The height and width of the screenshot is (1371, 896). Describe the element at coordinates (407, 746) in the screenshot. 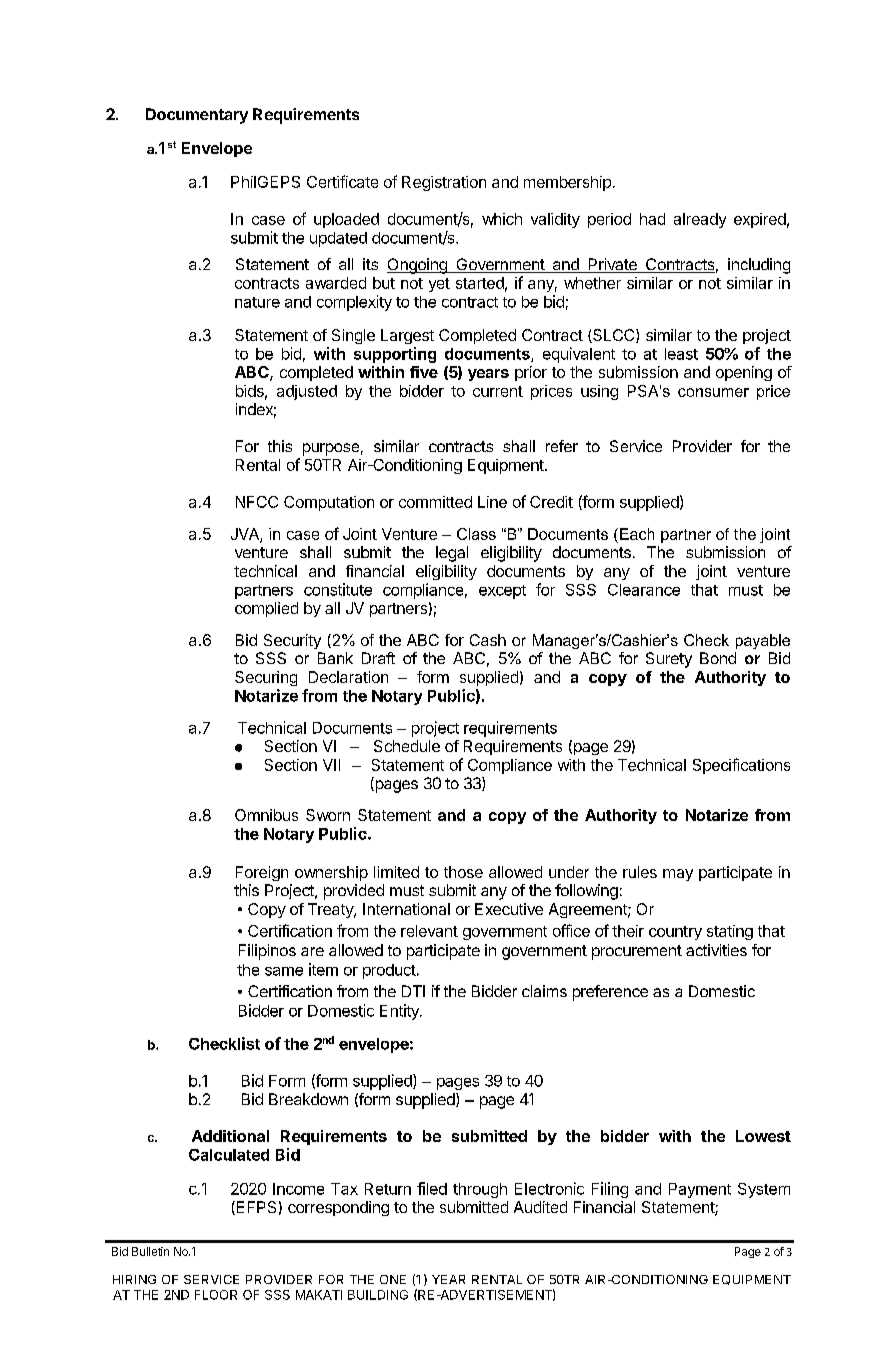

I see `Schedule` at that location.
